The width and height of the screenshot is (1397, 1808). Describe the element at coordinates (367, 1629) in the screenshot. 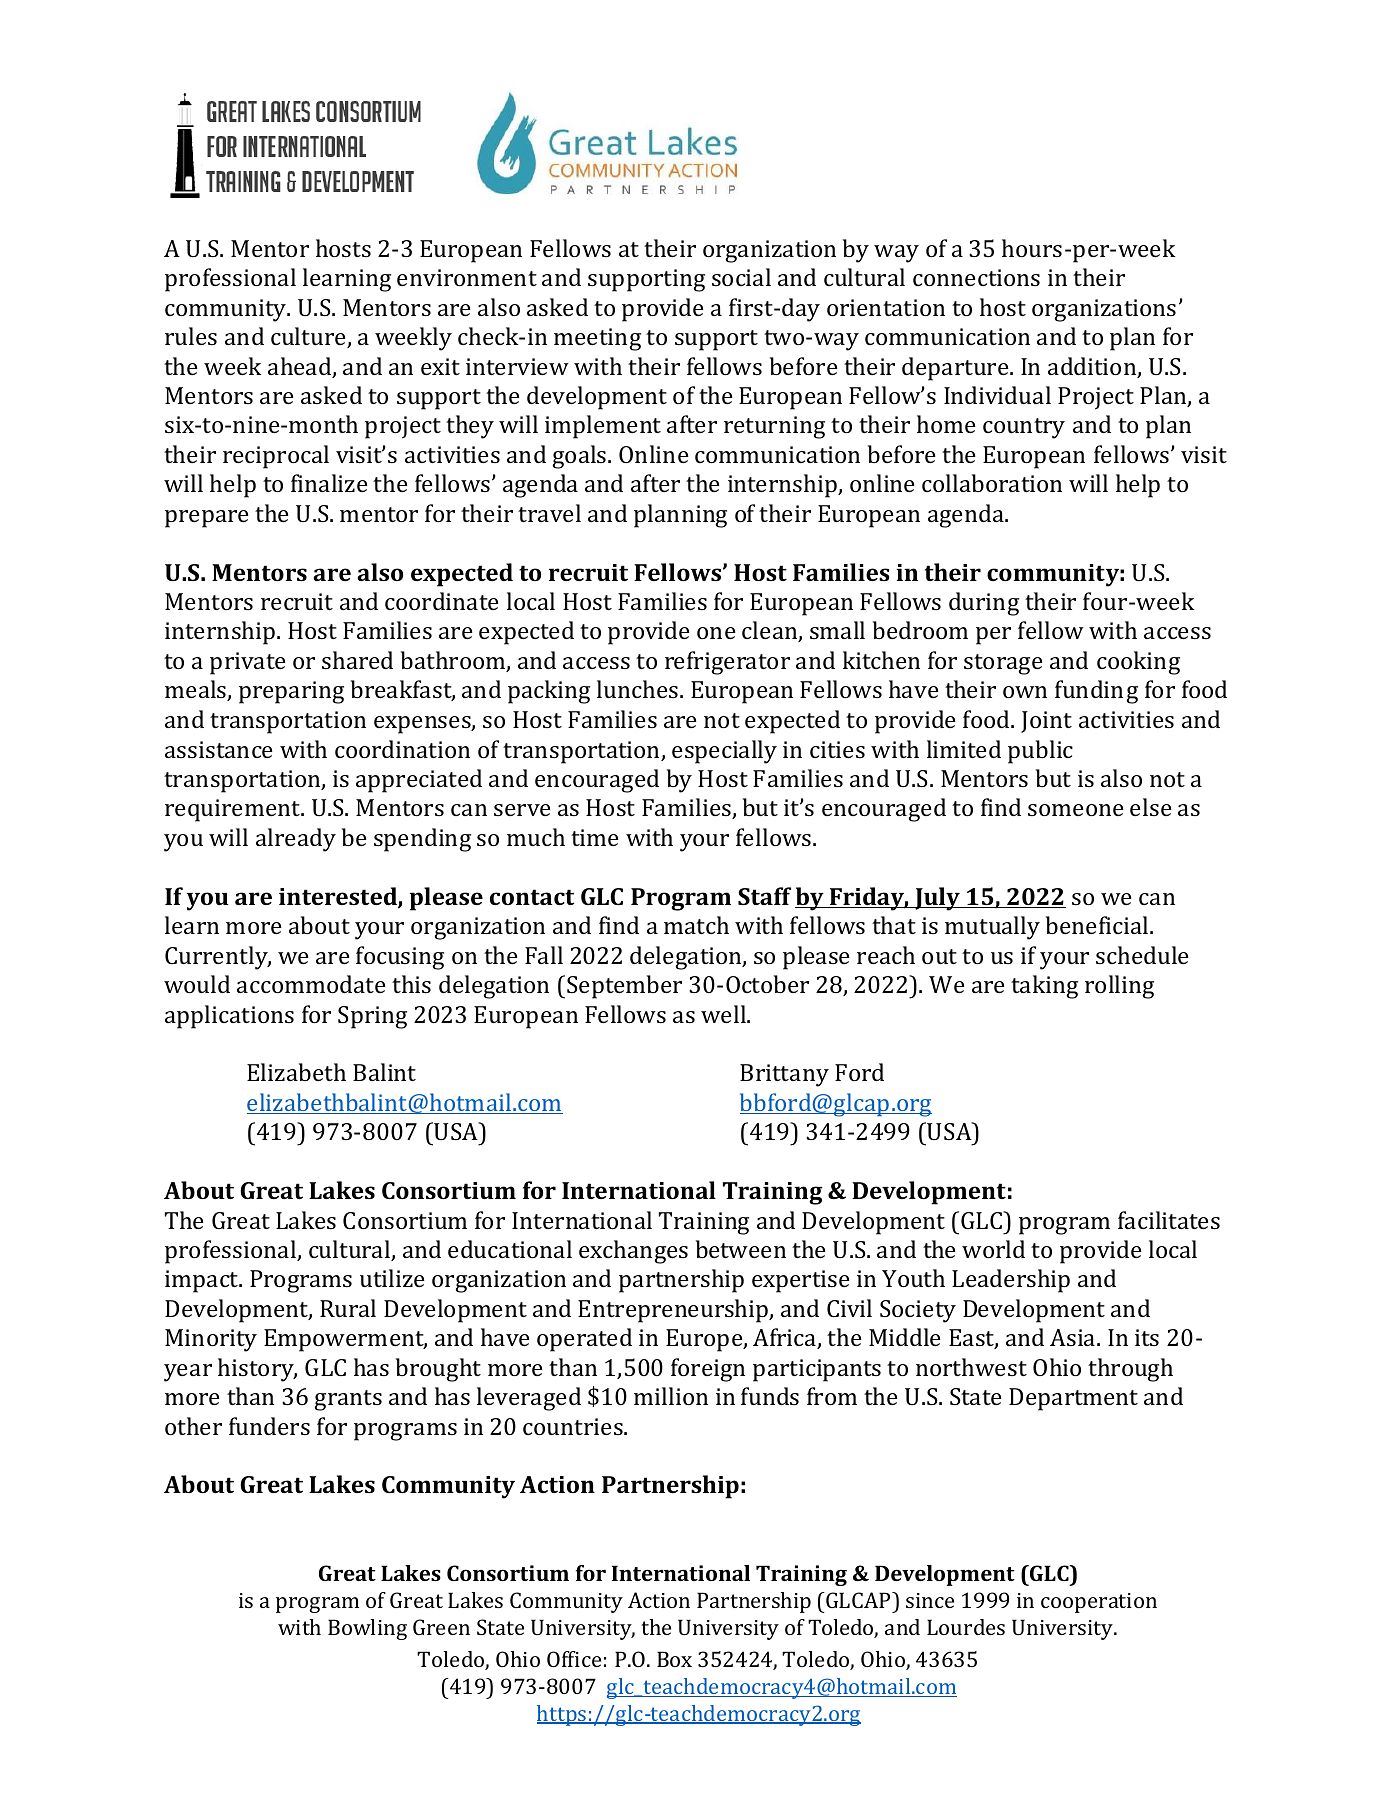

I see `Bowling` at that location.
